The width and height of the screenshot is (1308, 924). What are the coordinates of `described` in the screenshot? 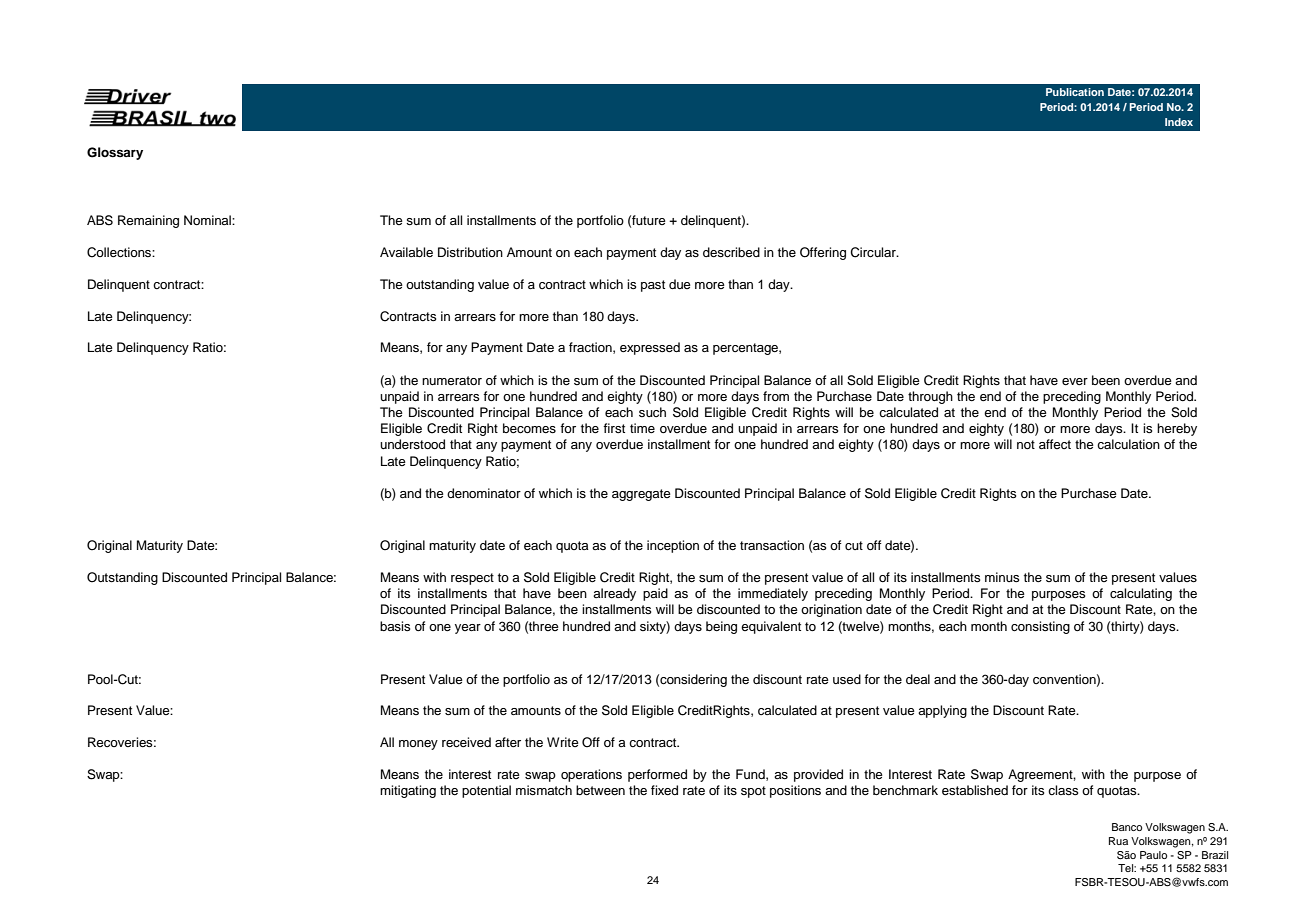 It's located at (731, 252).
